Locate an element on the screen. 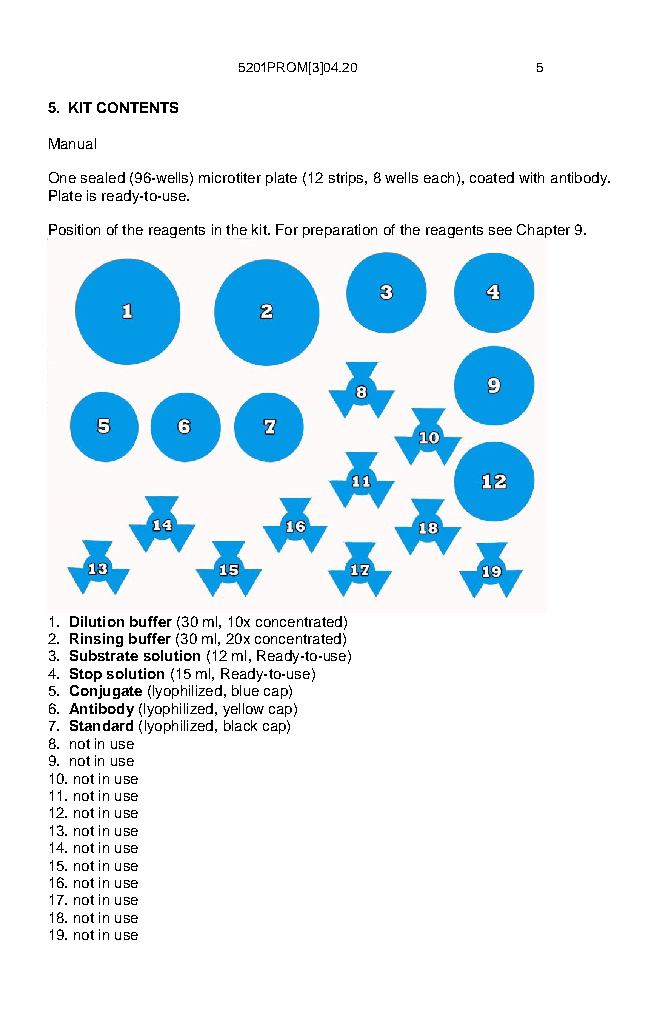  Dilution is located at coordinates (97, 621).
